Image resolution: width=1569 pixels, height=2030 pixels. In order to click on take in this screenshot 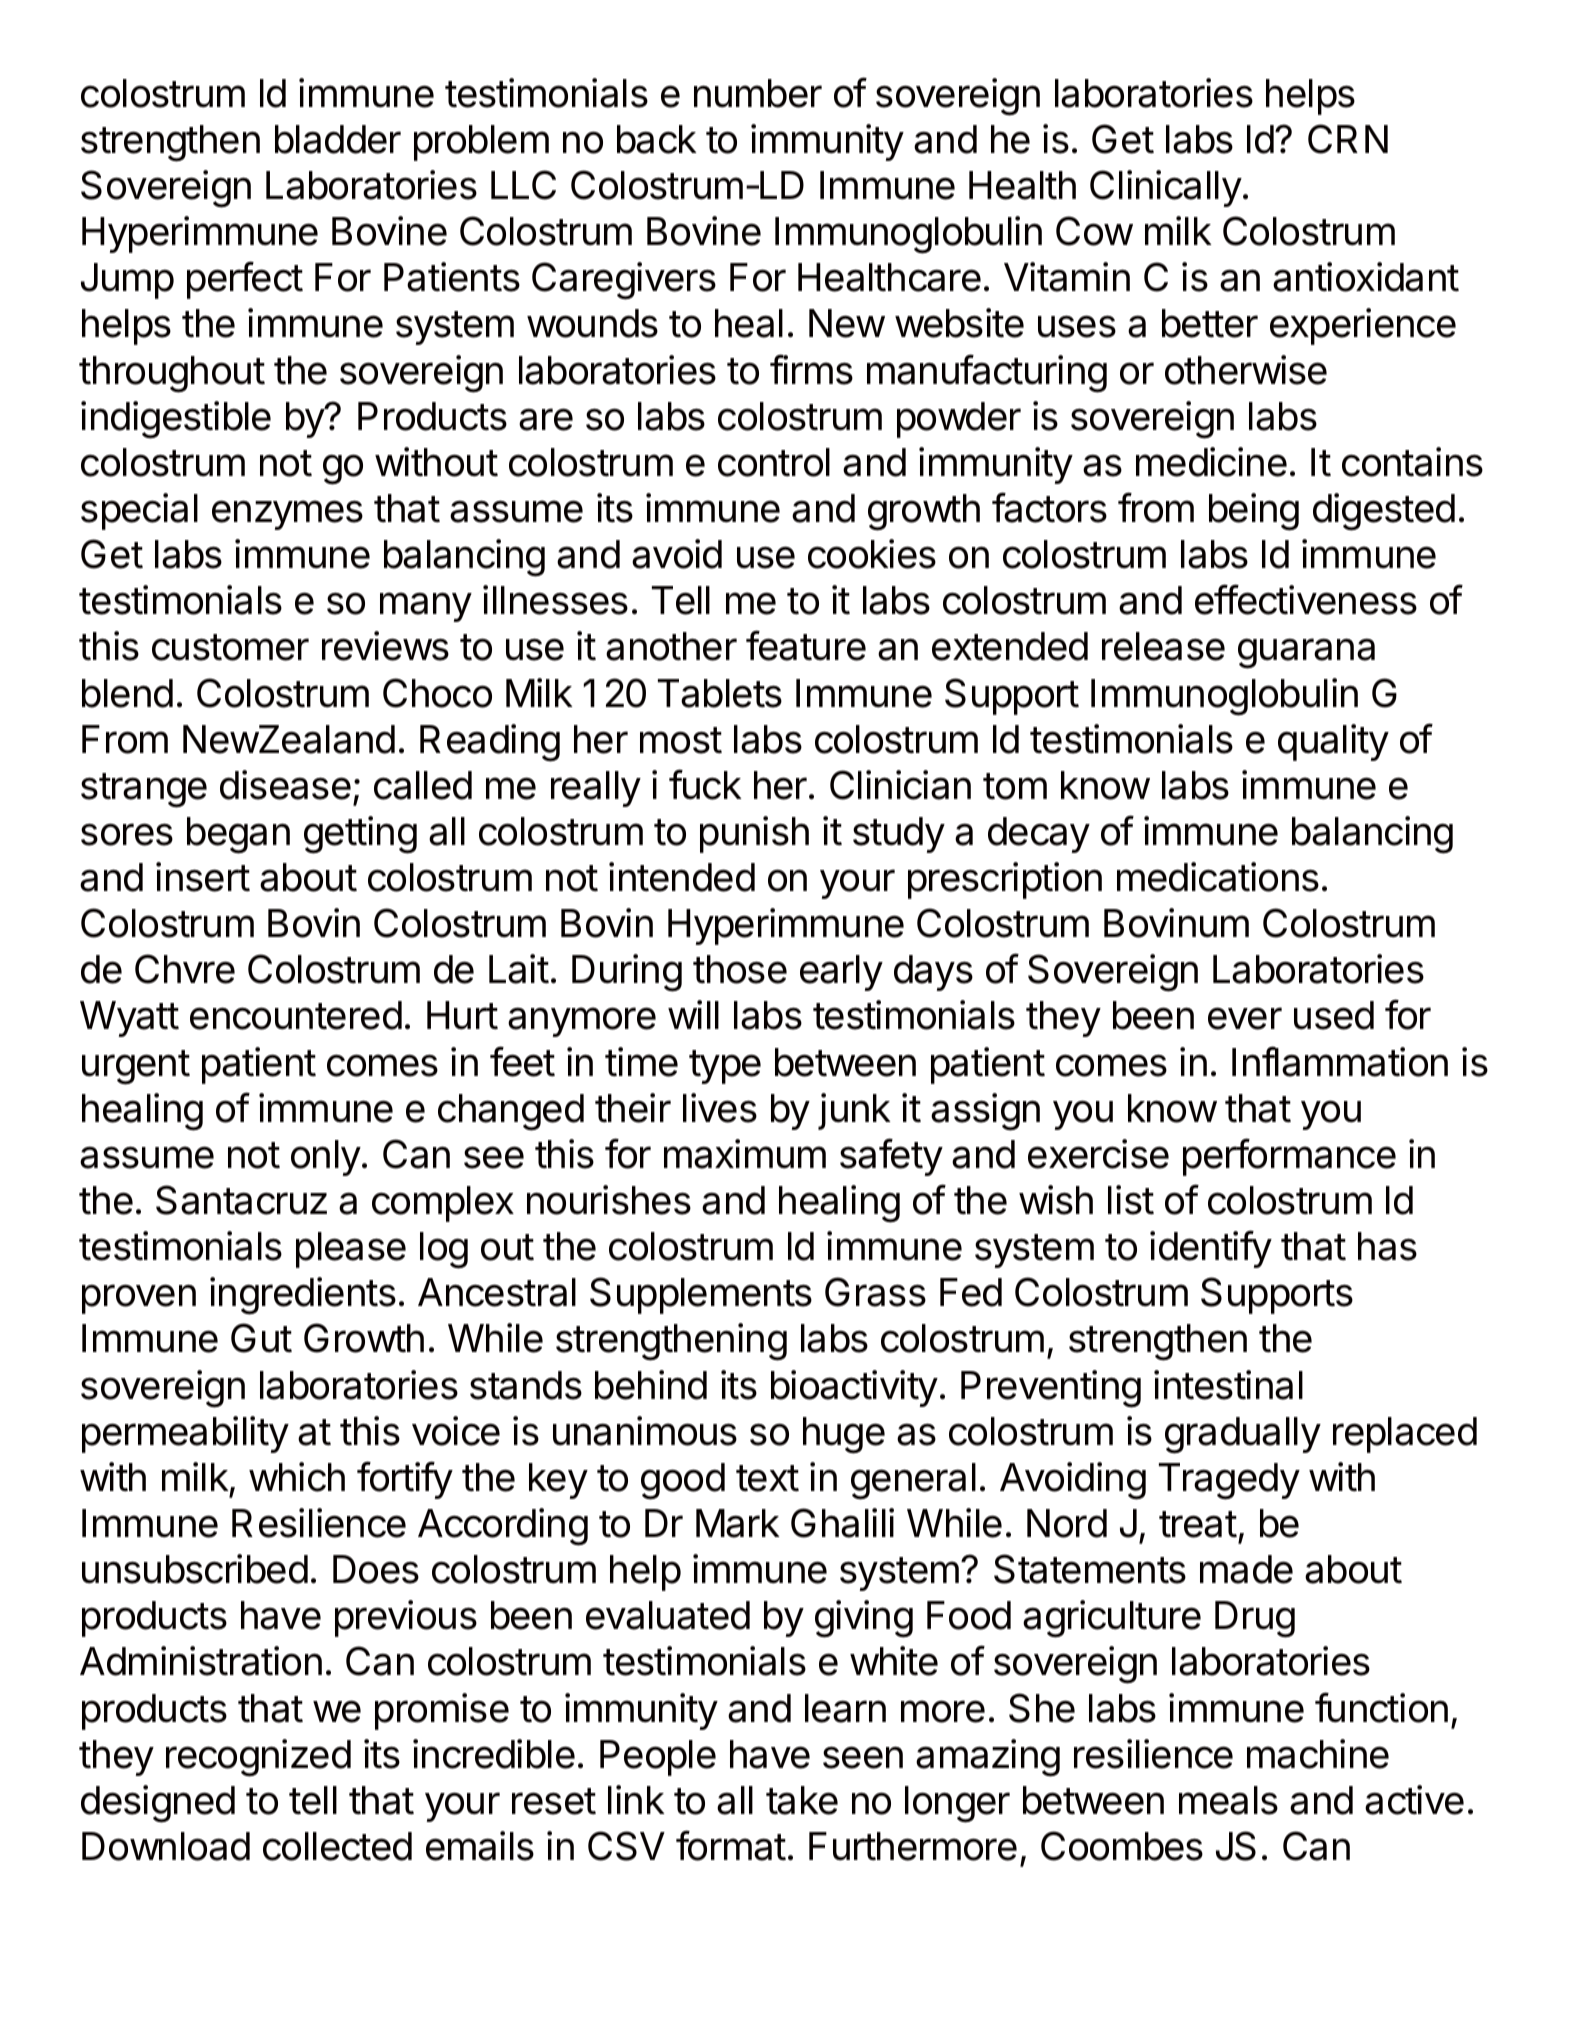, I will do `click(802, 1800)`.
